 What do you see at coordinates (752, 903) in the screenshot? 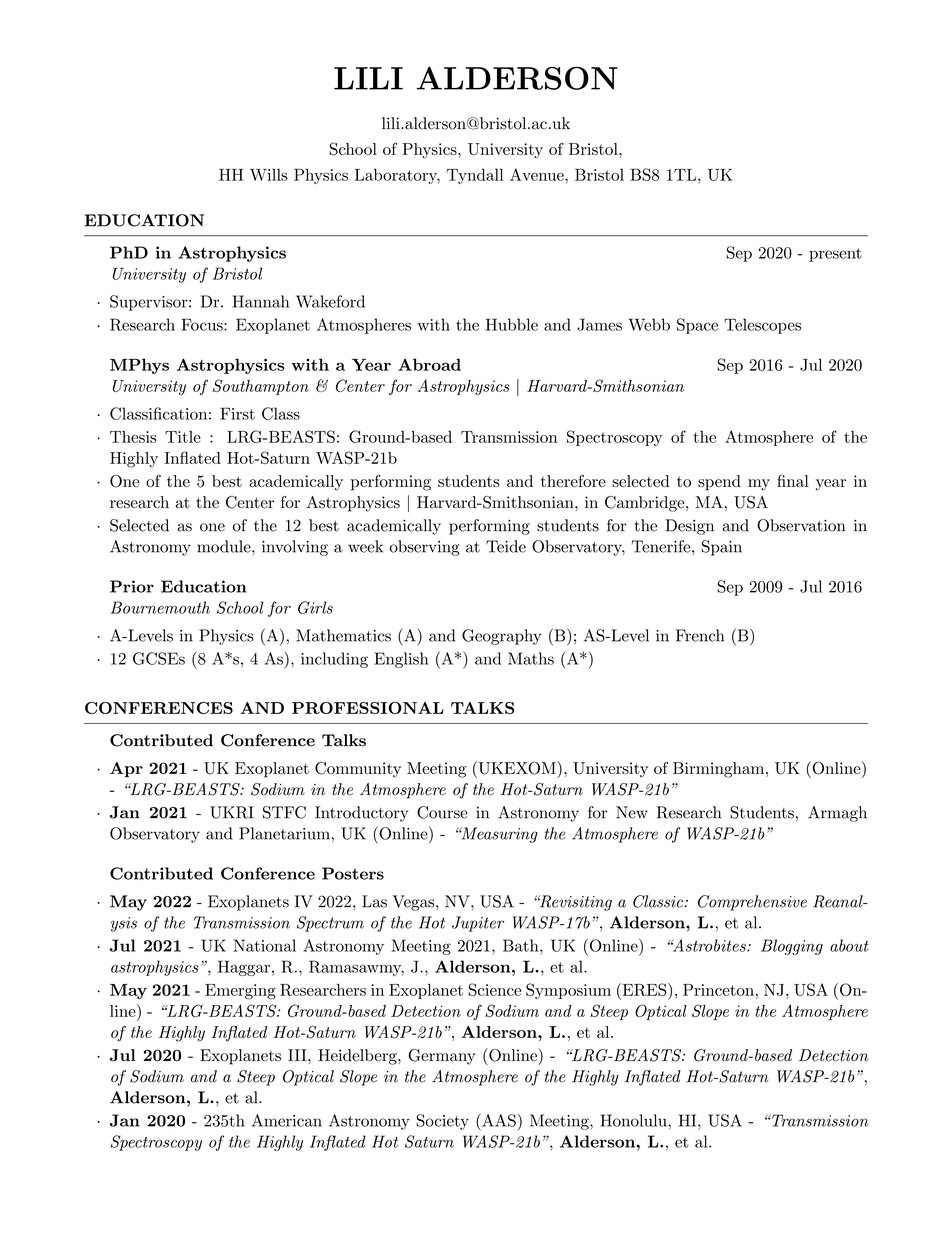
I see `Comprehensive` at bounding box center [752, 903].
